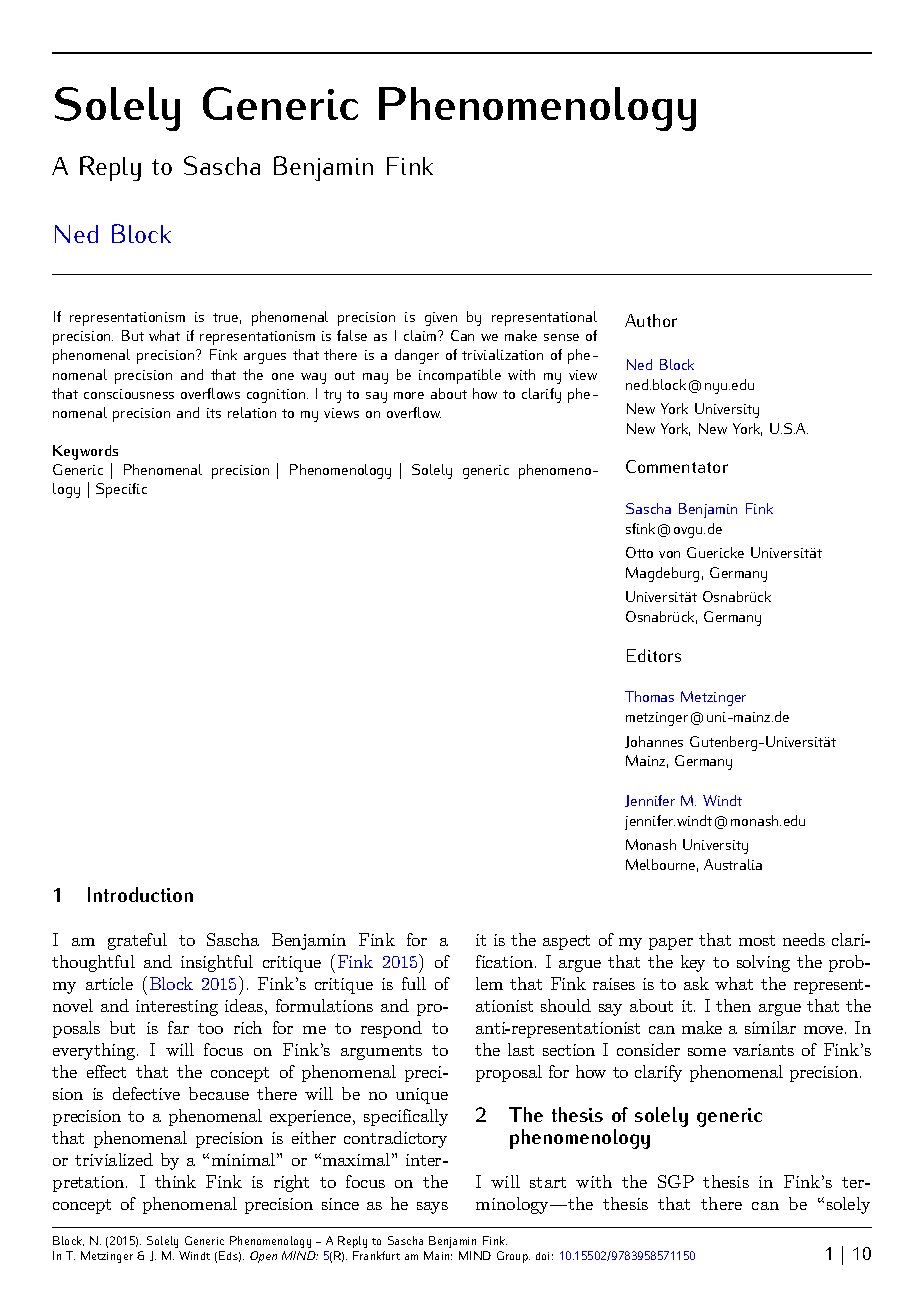 The width and height of the page is (924, 1308). Describe the element at coordinates (175, 1181) in the page. I see `think` at that location.
